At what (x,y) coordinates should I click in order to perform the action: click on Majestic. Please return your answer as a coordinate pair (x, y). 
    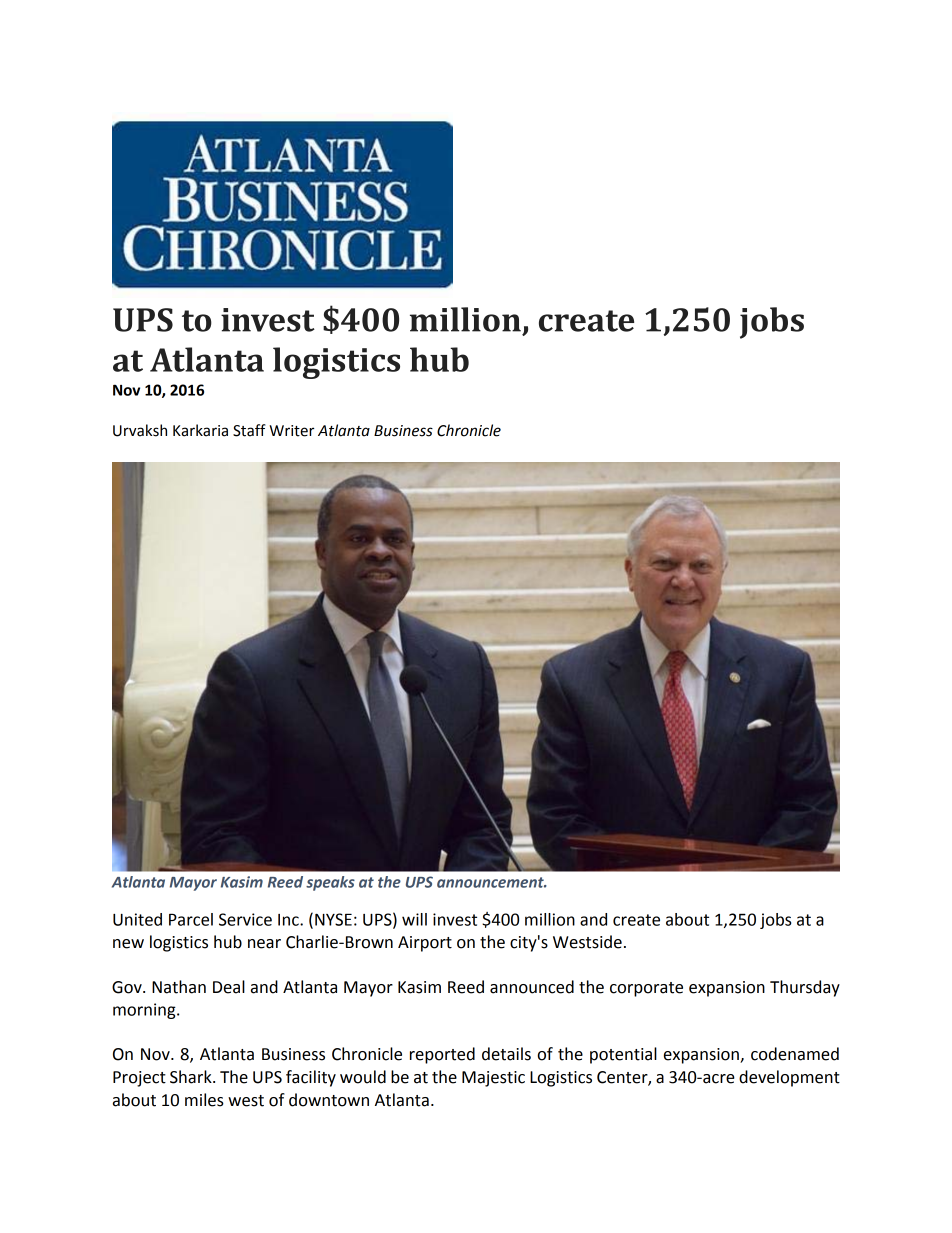
    Looking at the image, I should click on (493, 1079).
